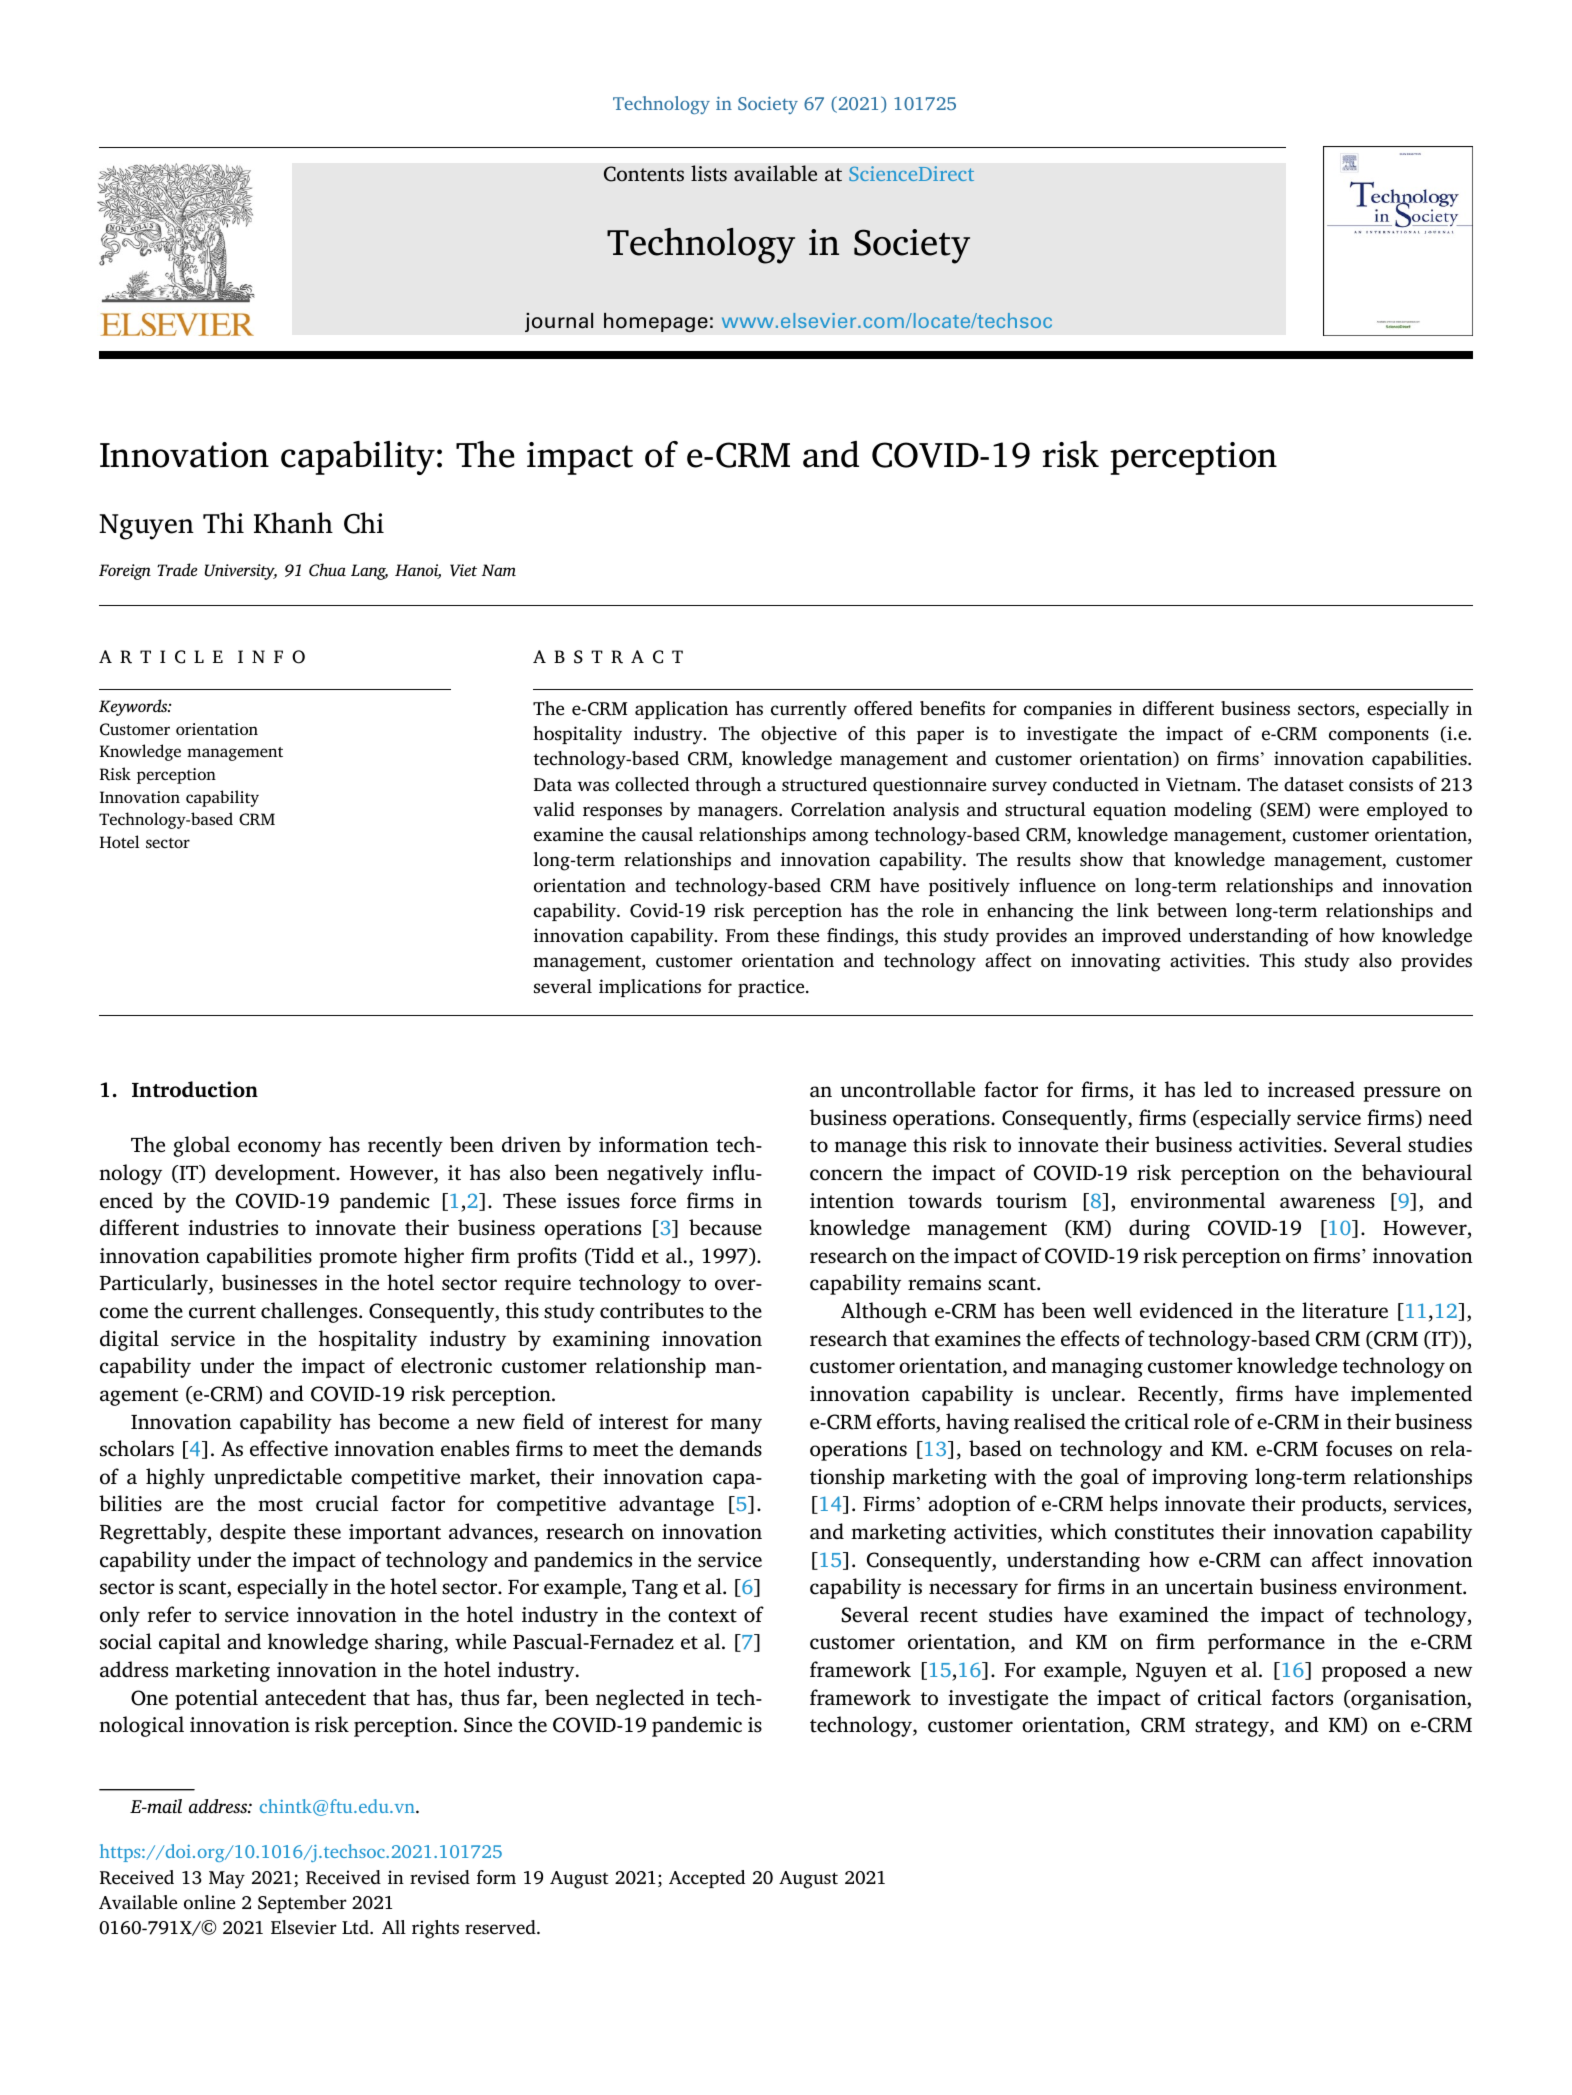  Describe the element at coordinates (559, 322) in the image. I see `journal` at that location.
